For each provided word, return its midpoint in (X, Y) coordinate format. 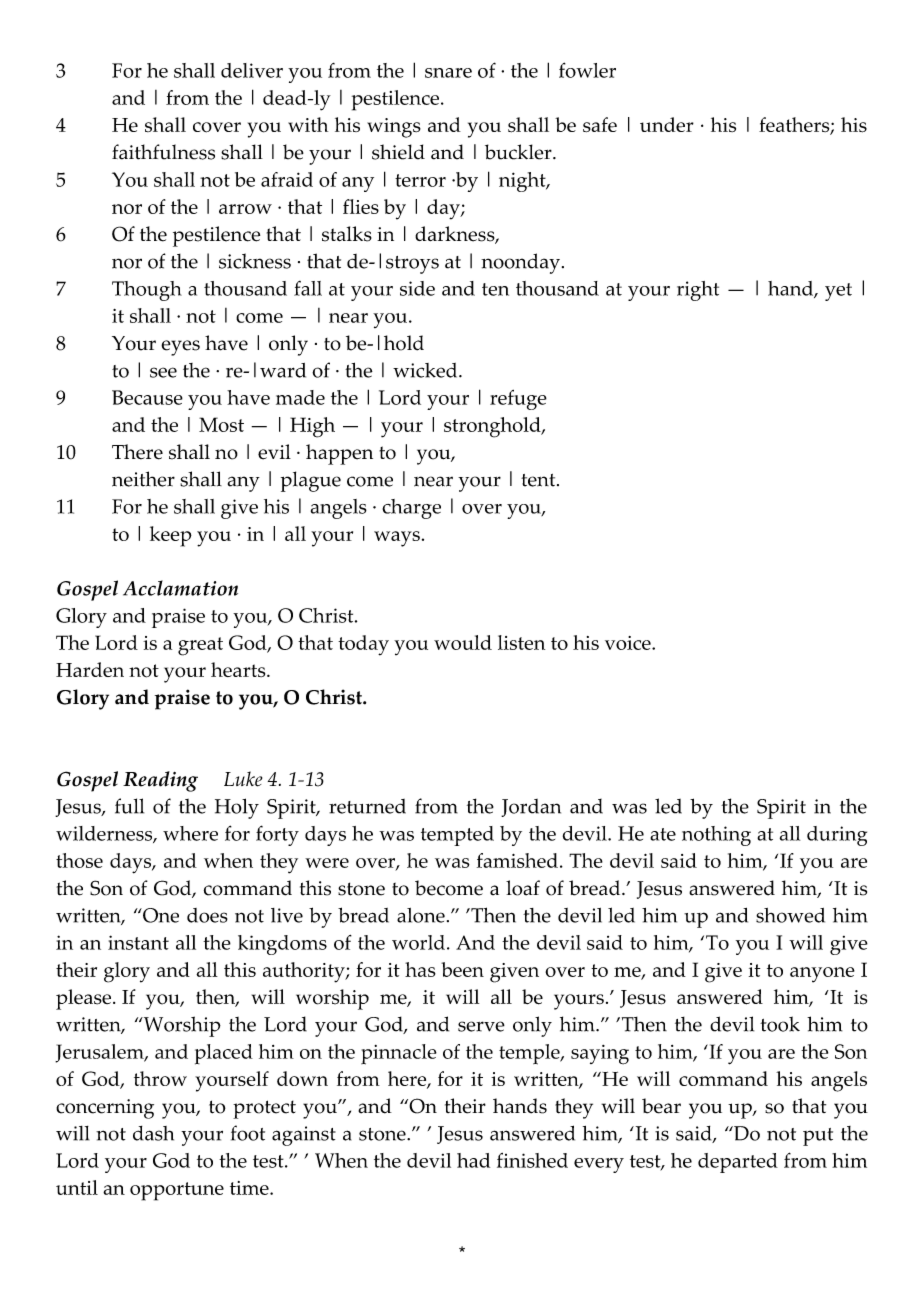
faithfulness (163, 152)
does (207, 915)
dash (153, 1133)
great (200, 646)
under (667, 124)
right (698, 291)
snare (448, 73)
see (163, 372)
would (463, 642)
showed (790, 915)
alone (421, 915)
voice (629, 643)
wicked (426, 370)
